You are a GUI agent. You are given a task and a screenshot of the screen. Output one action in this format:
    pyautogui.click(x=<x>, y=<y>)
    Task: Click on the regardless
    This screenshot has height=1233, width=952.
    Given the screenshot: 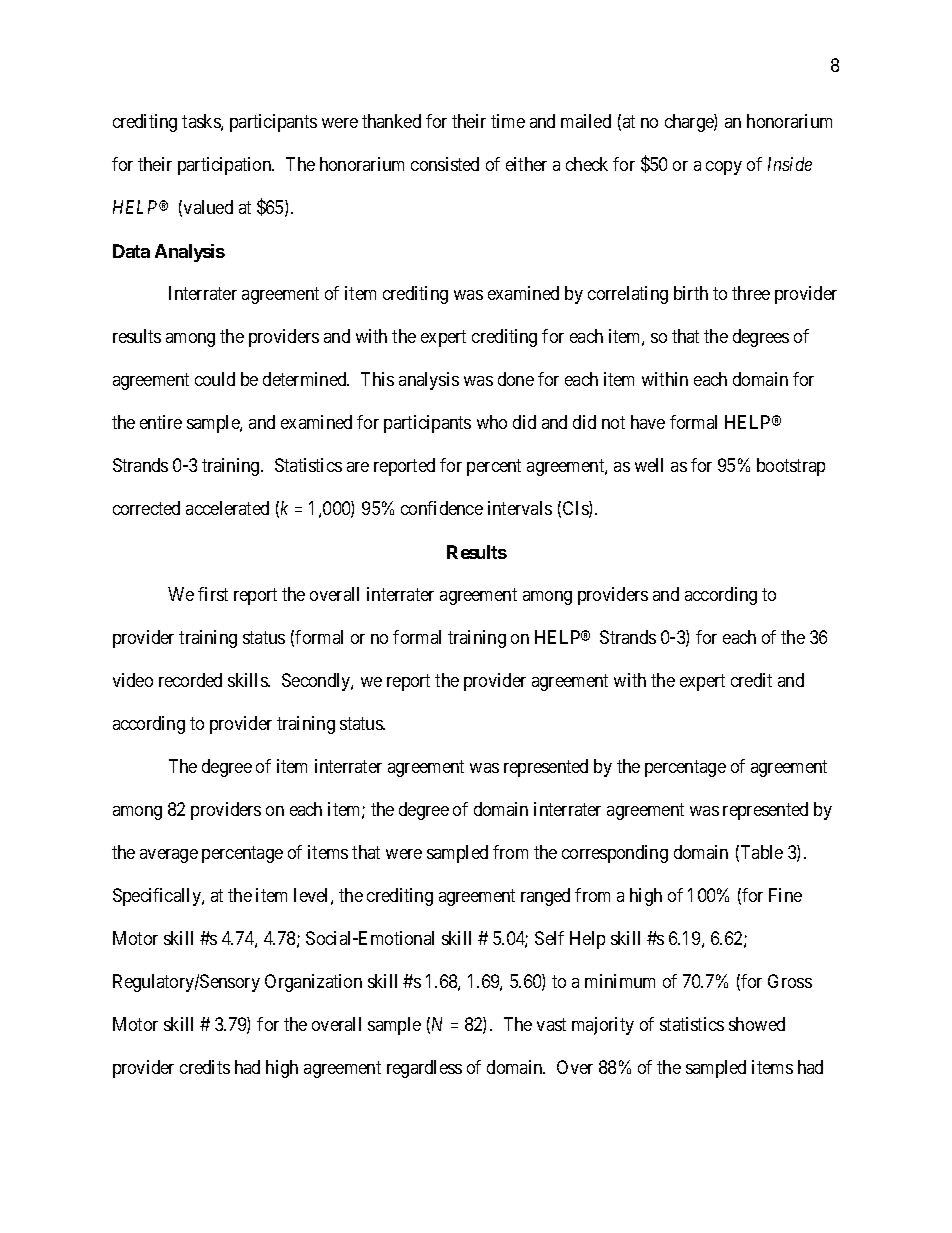 What is the action you would take?
    pyautogui.click(x=424, y=1069)
